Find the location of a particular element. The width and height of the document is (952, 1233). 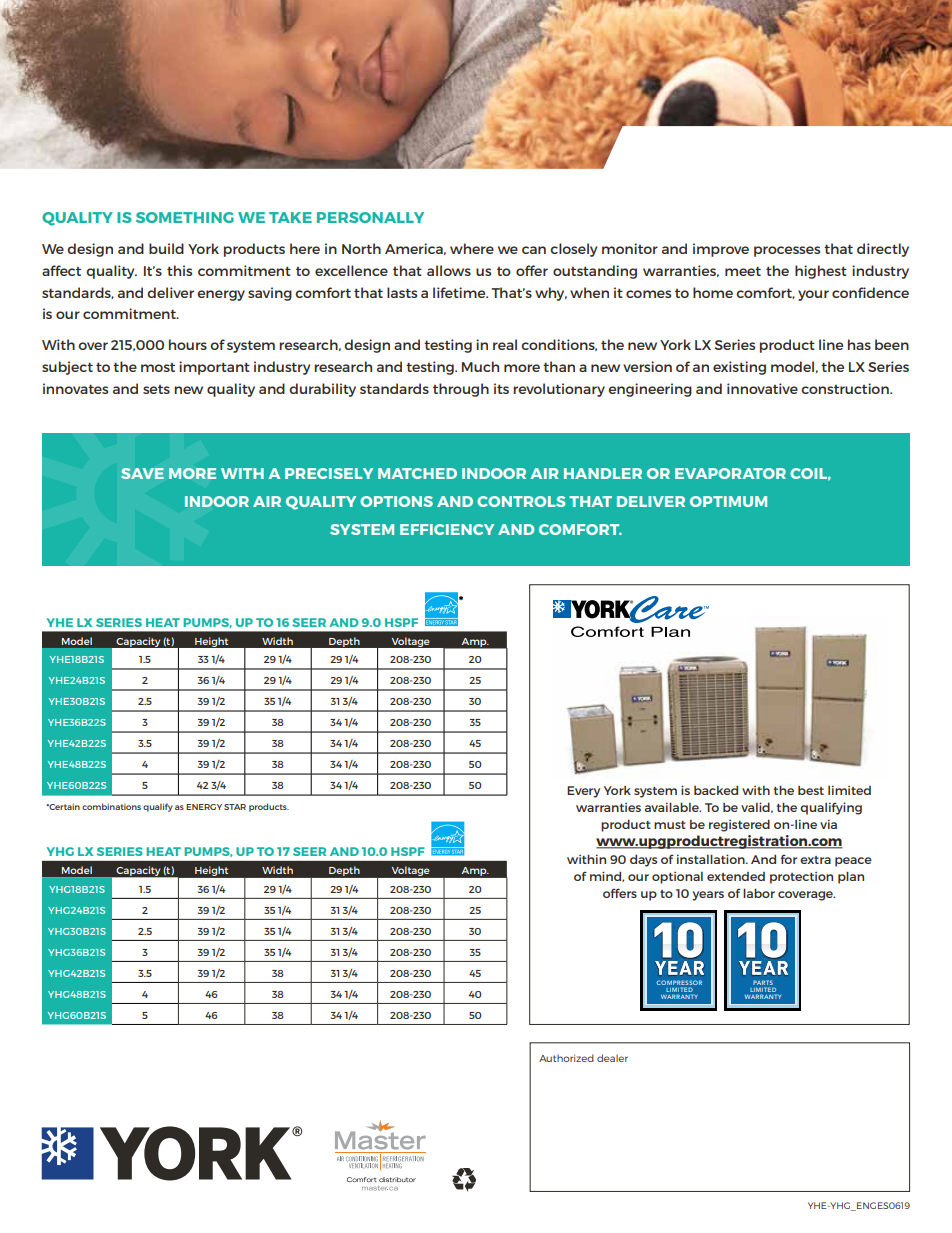

COMPRESSOR is located at coordinates (679, 984).
